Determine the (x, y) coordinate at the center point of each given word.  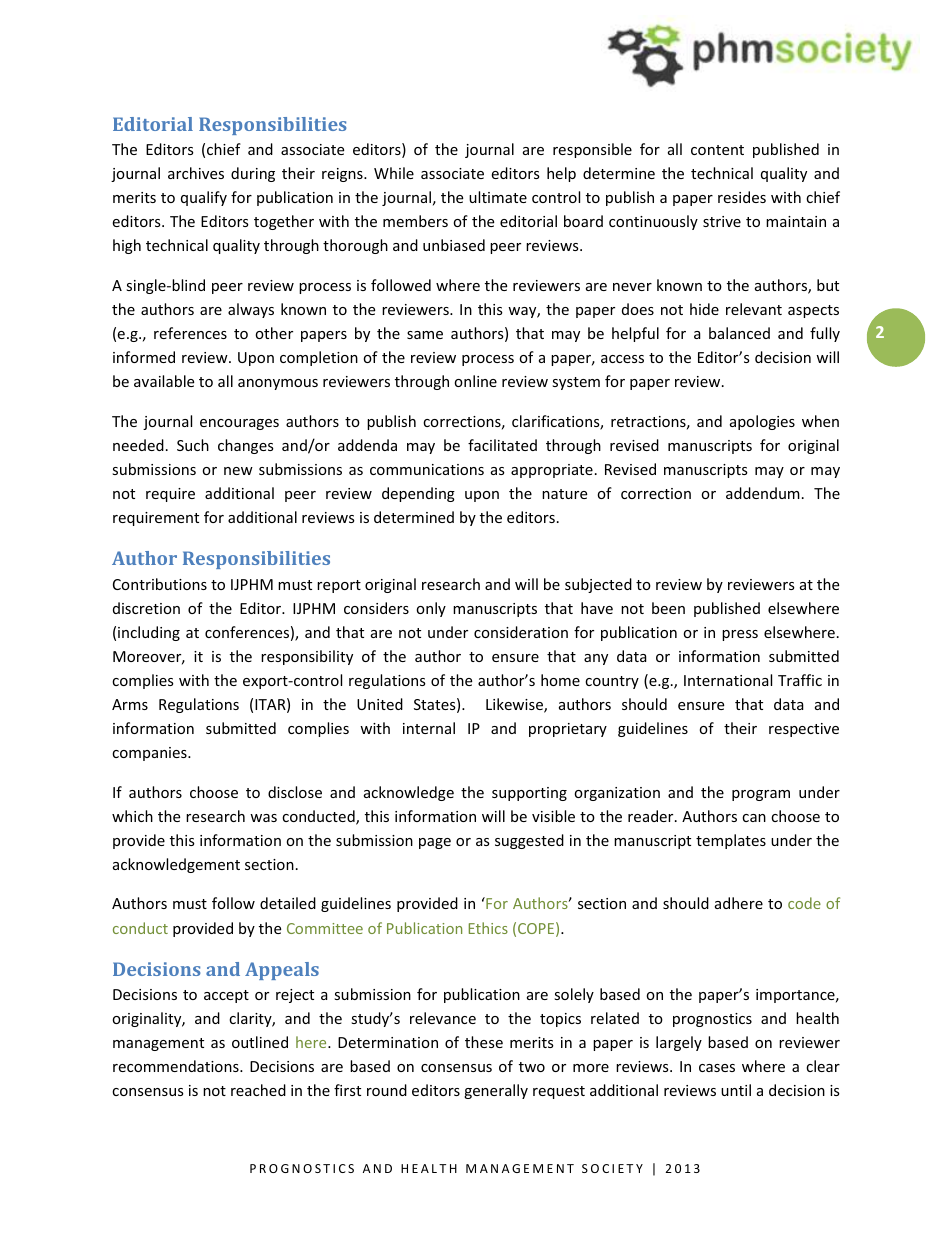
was (263, 818)
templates (731, 841)
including (149, 633)
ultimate (498, 197)
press (740, 635)
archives (196, 173)
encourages (239, 424)
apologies (762, 422)
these (484, 1042)
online (475, 381)
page (435, 843)
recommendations (177, 1066)
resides (742, 197)
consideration (521, 632)
